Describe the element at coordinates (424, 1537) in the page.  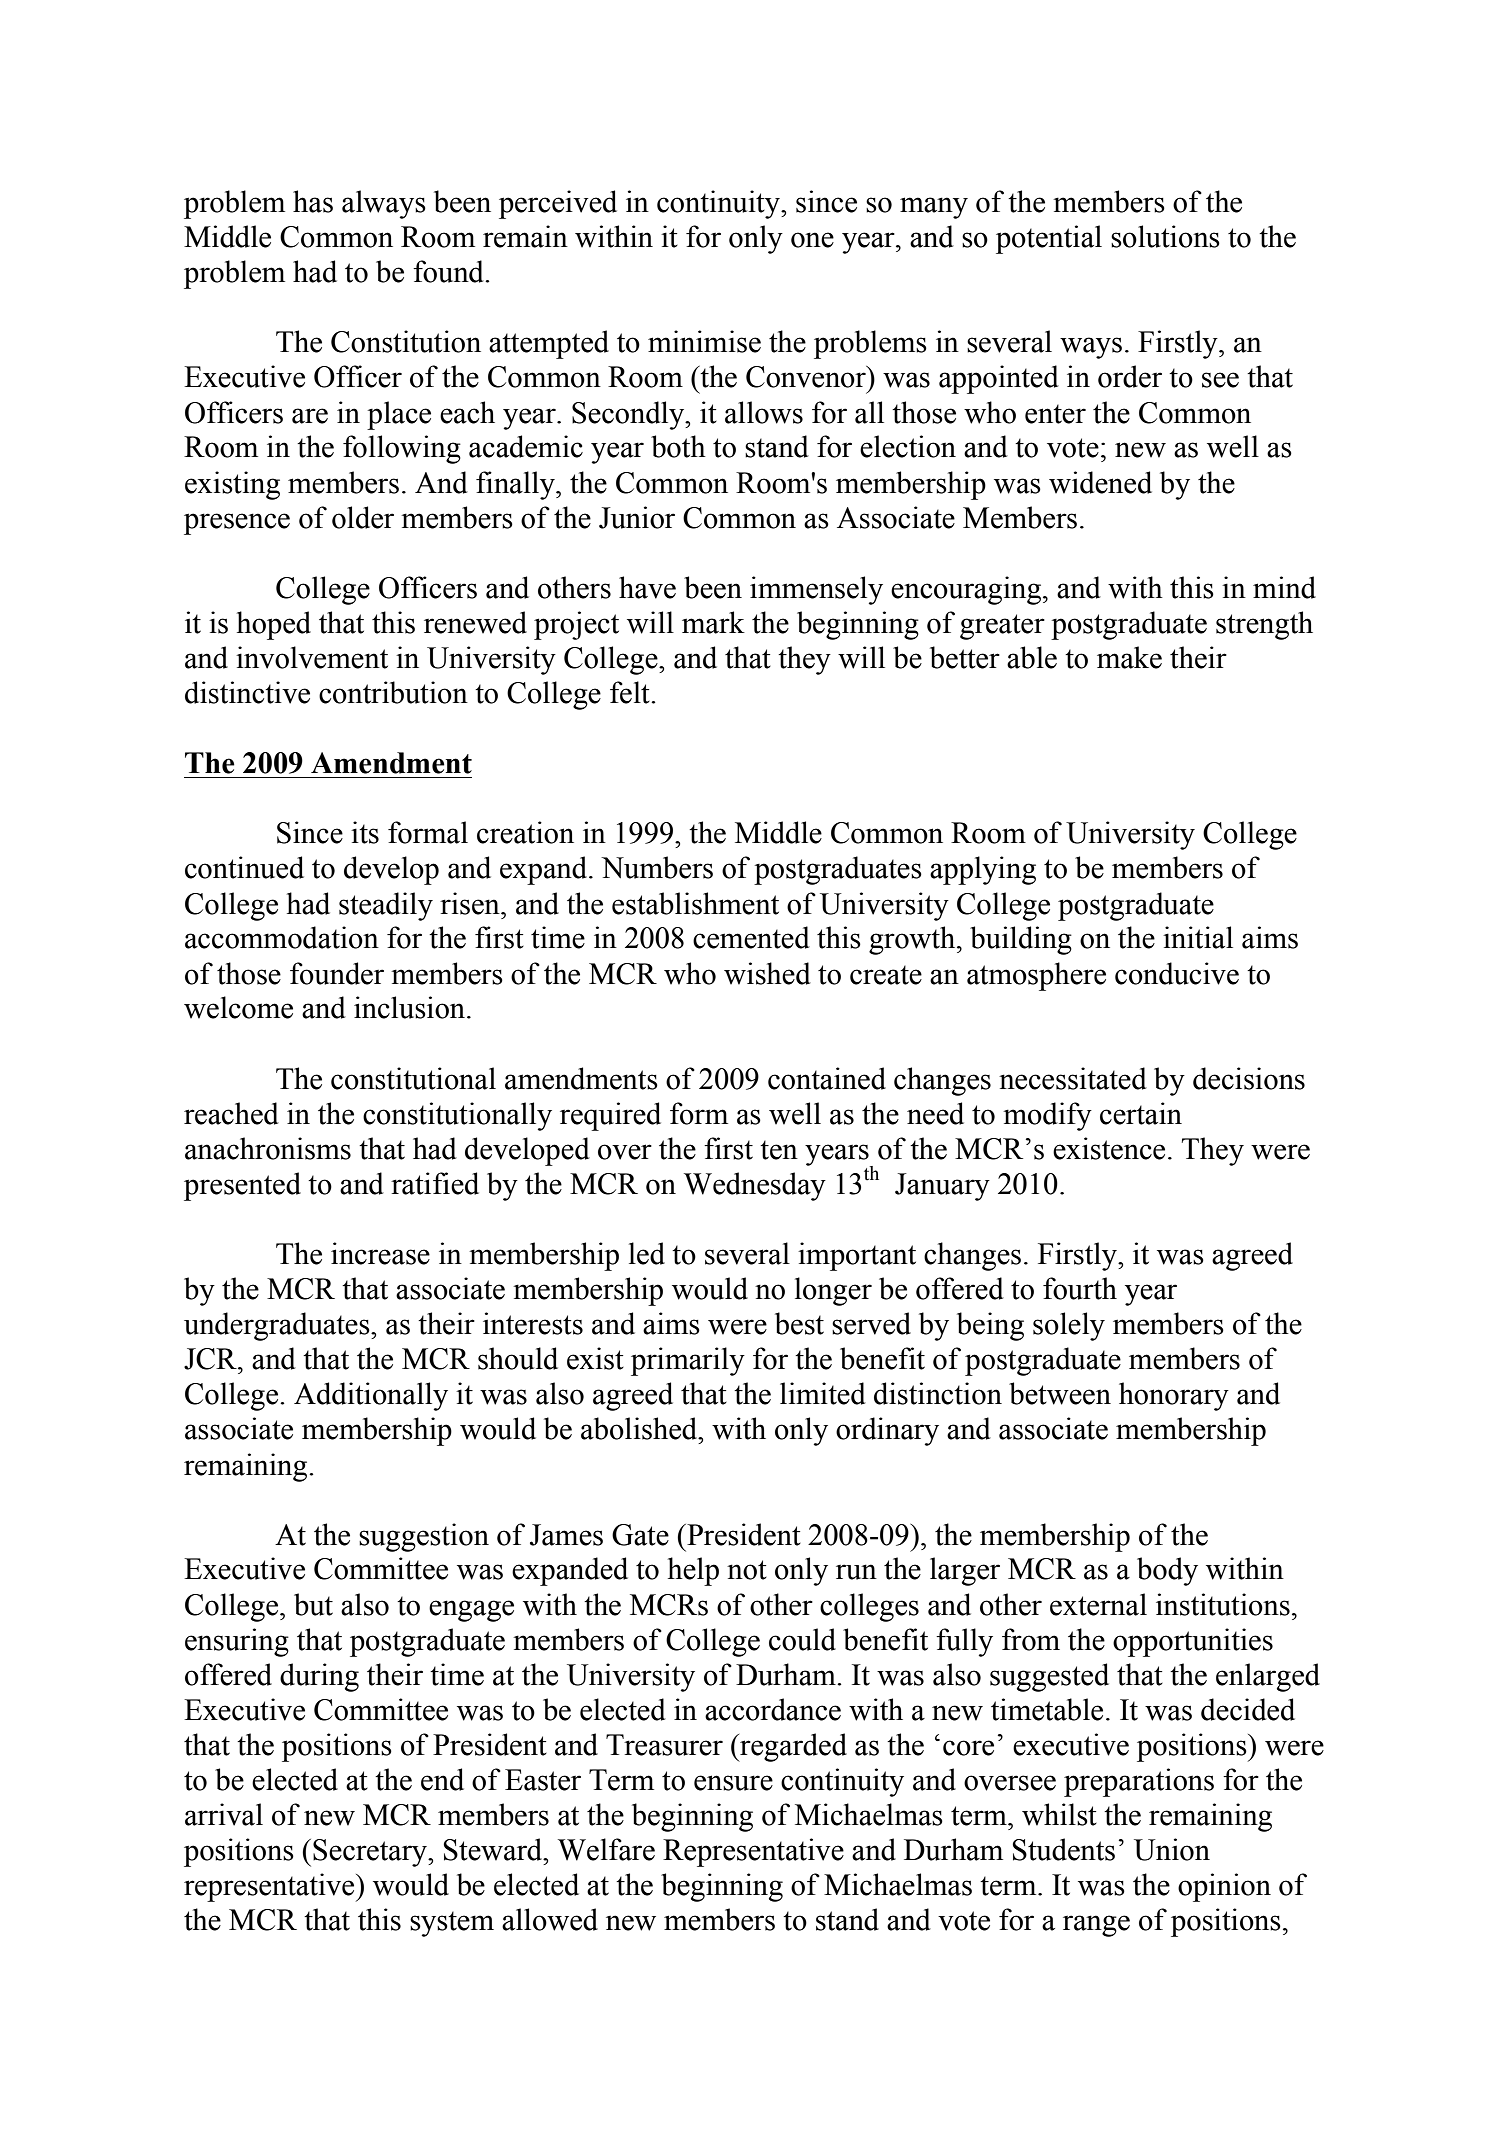
I see `suggestion` at that location.
